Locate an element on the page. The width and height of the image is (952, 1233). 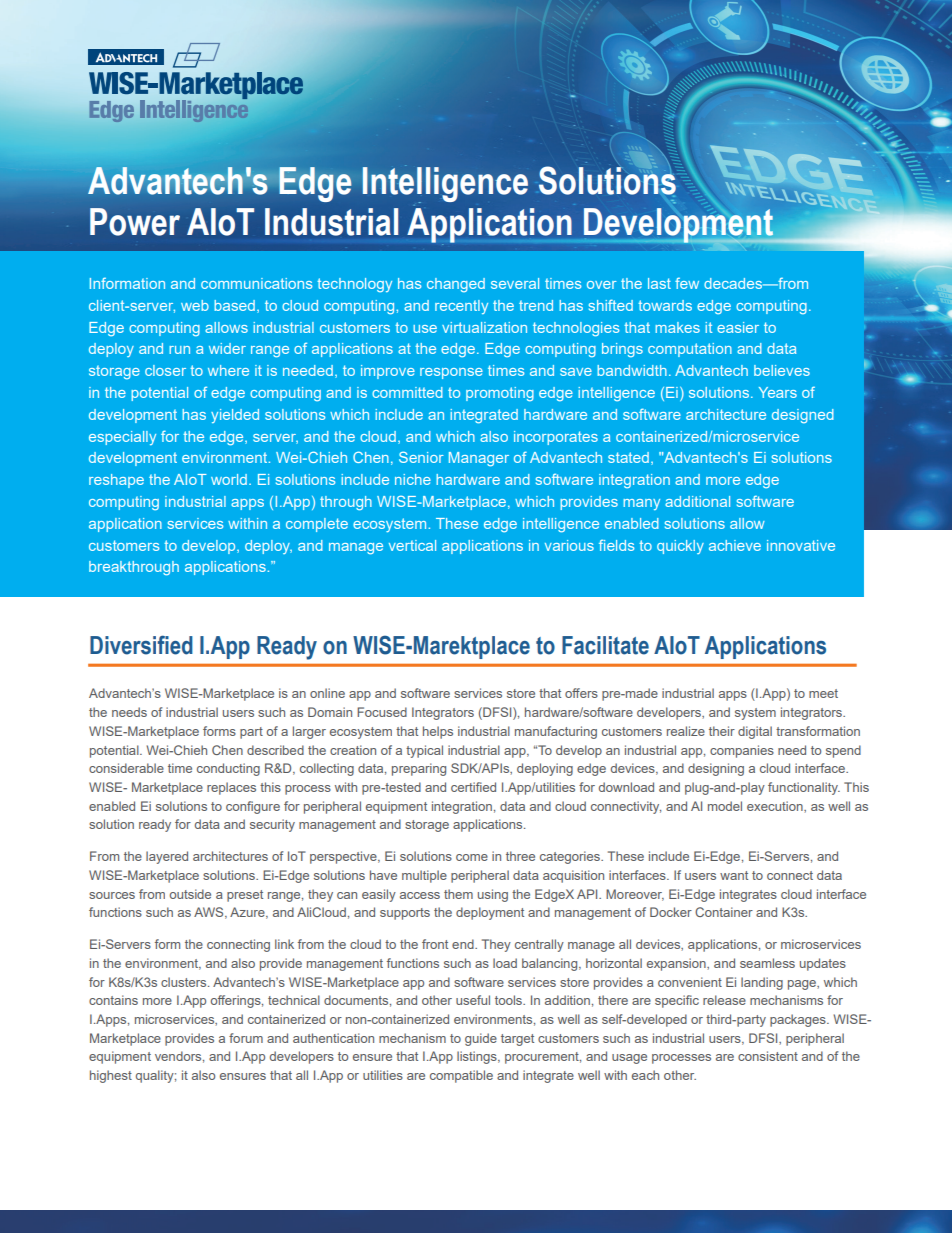
world is located at coordinates (229, 479).
